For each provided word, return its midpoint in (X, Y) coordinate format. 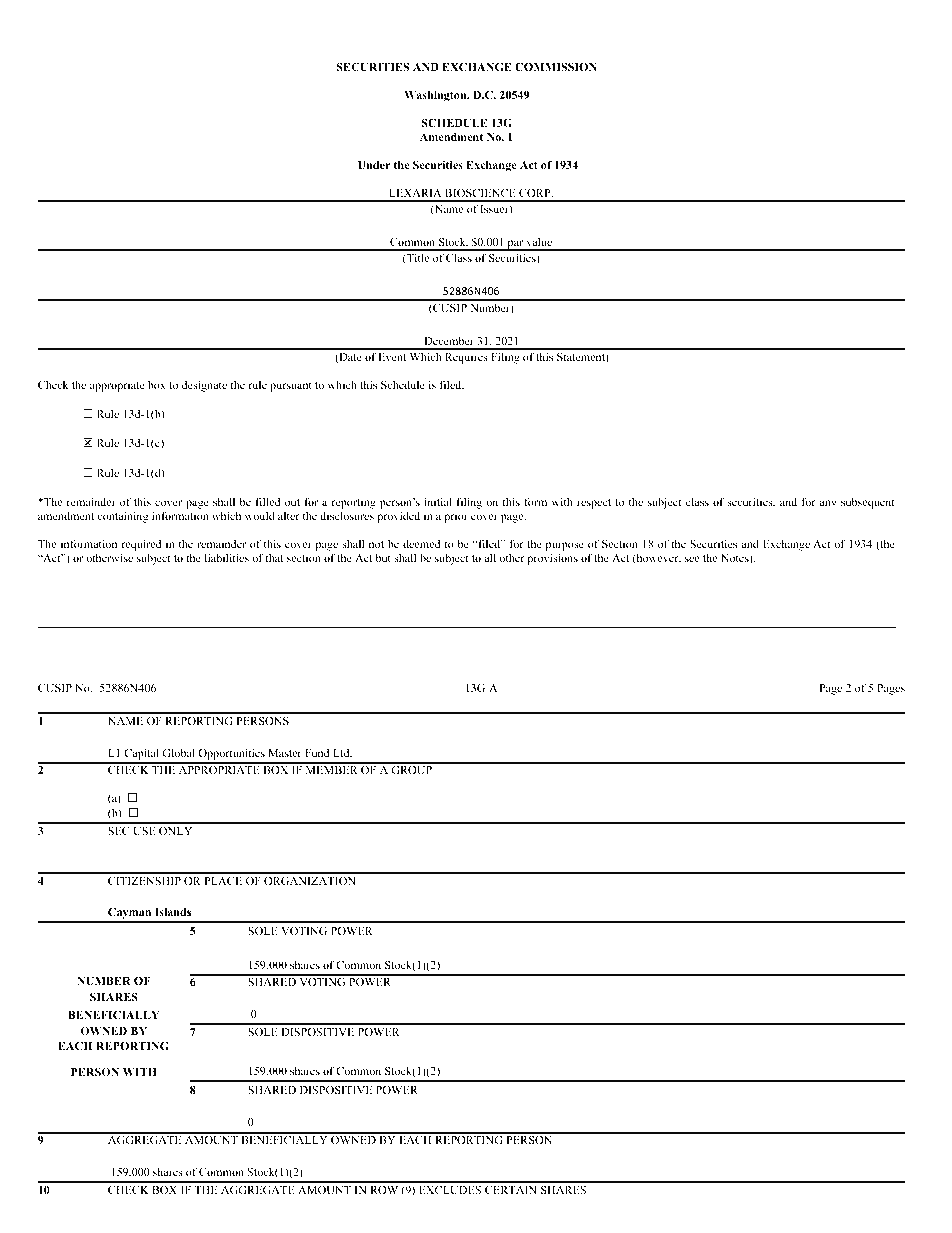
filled (267, 501)
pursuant (291, 387)
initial (438, 501)
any (828, 504)
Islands (173, 912)
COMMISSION (556, 67)
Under (374, 165)
